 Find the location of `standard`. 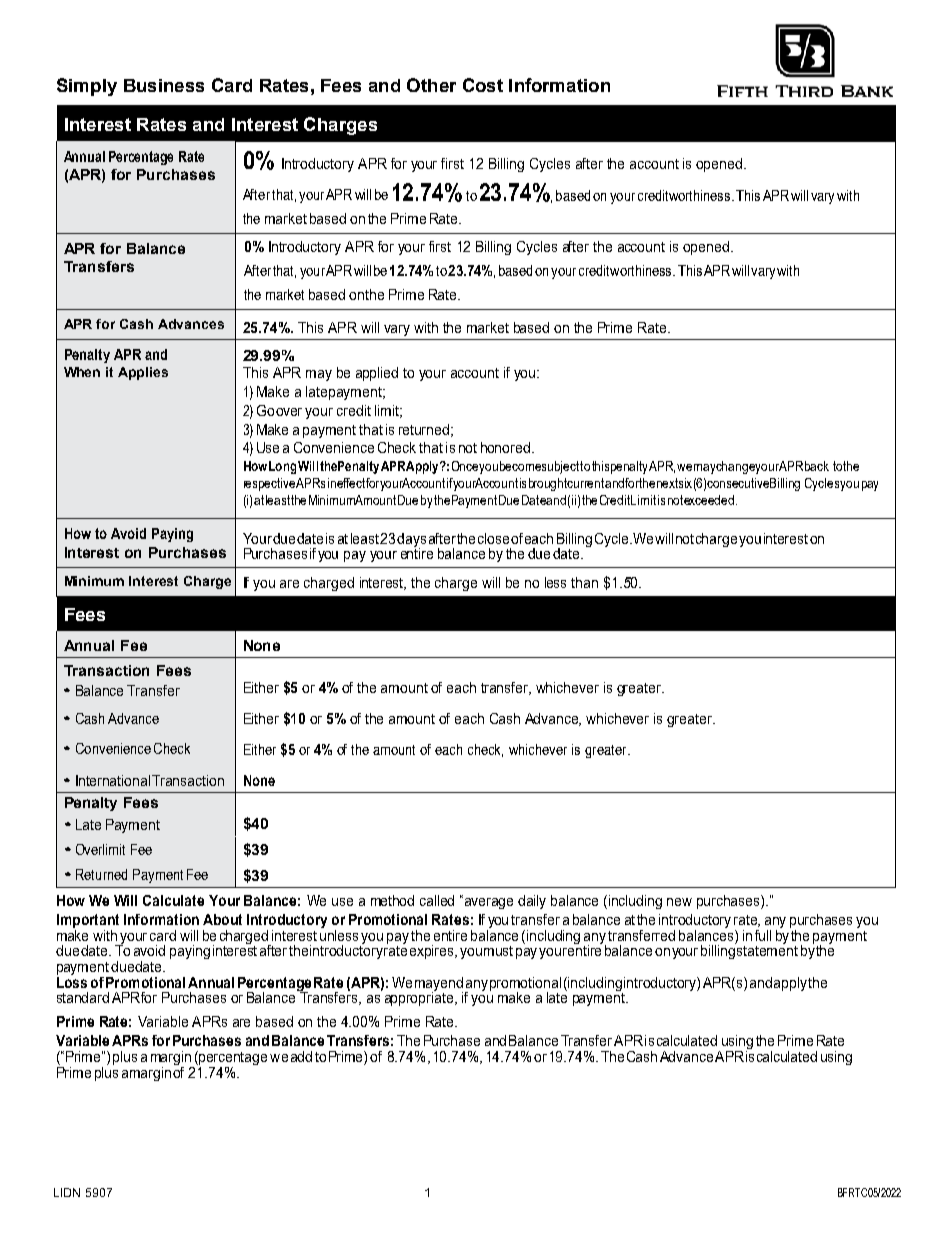

standard is located at coordinates (83, 997).
